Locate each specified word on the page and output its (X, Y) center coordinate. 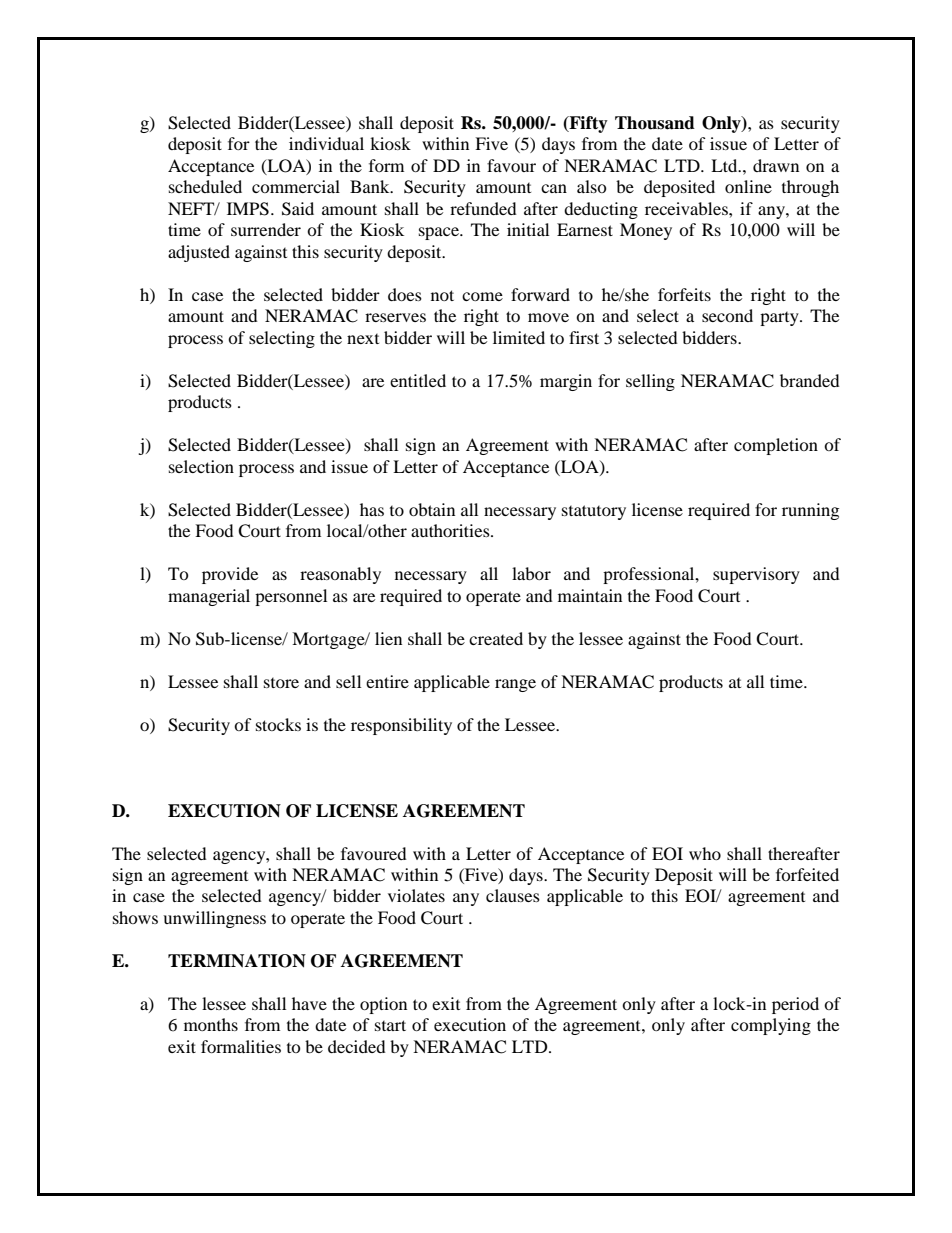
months (211, 1024)
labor (531, 573)
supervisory (756, 575)
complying (771, 1026)
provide (230, 575)
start (390, 1025)
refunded (483, 208)
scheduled (205, 186)
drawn (776, 165)
